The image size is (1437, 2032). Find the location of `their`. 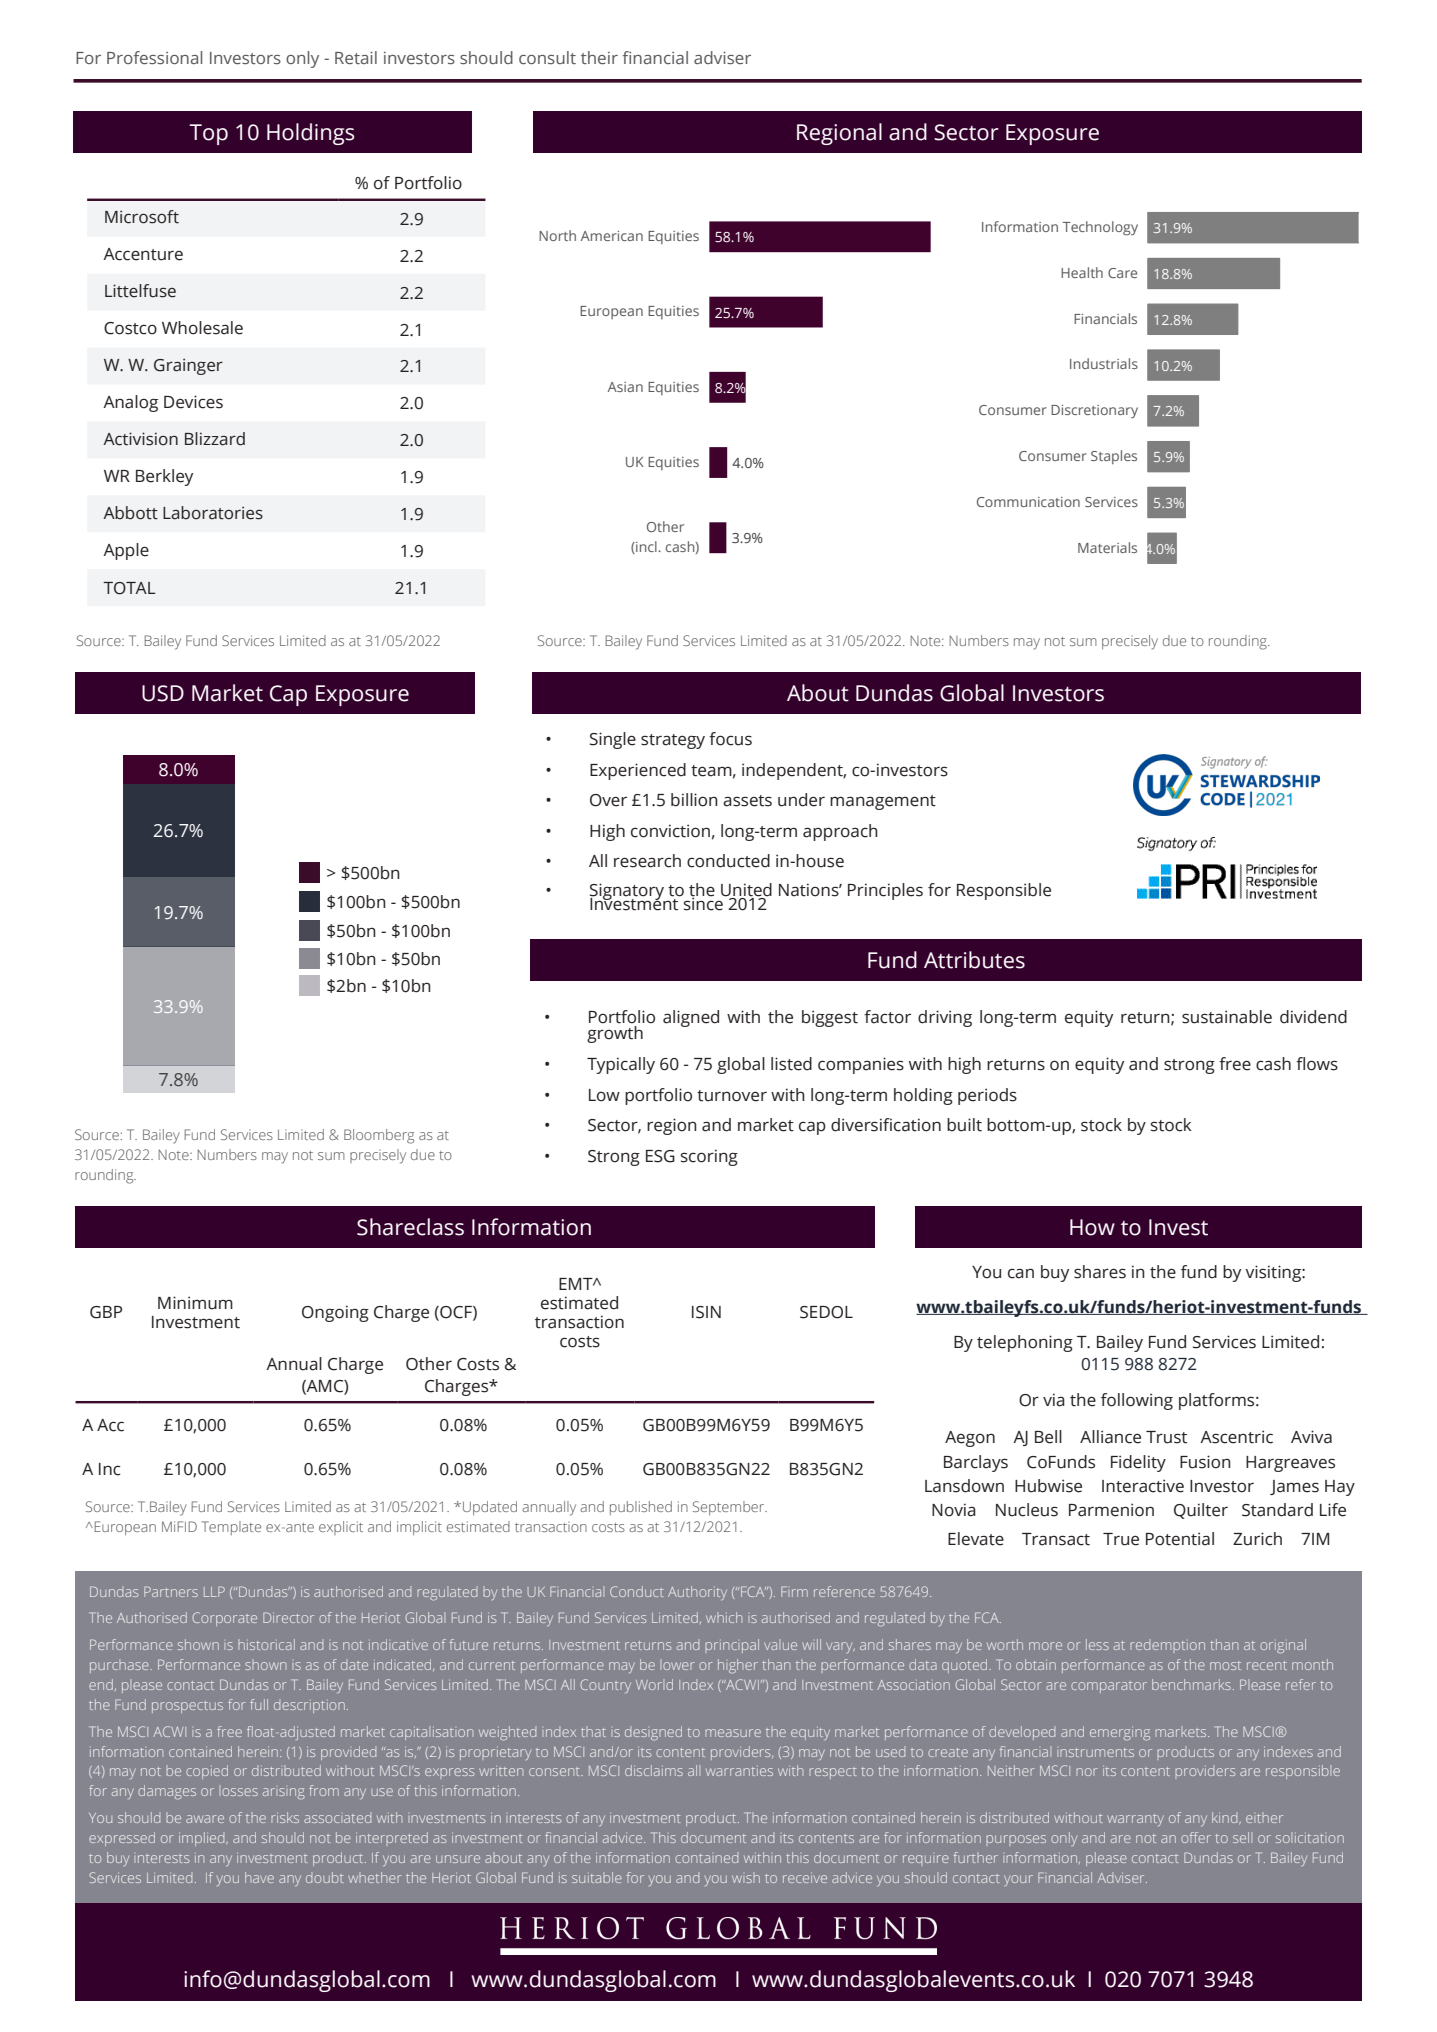

their is located at coordinates (599, 57).
